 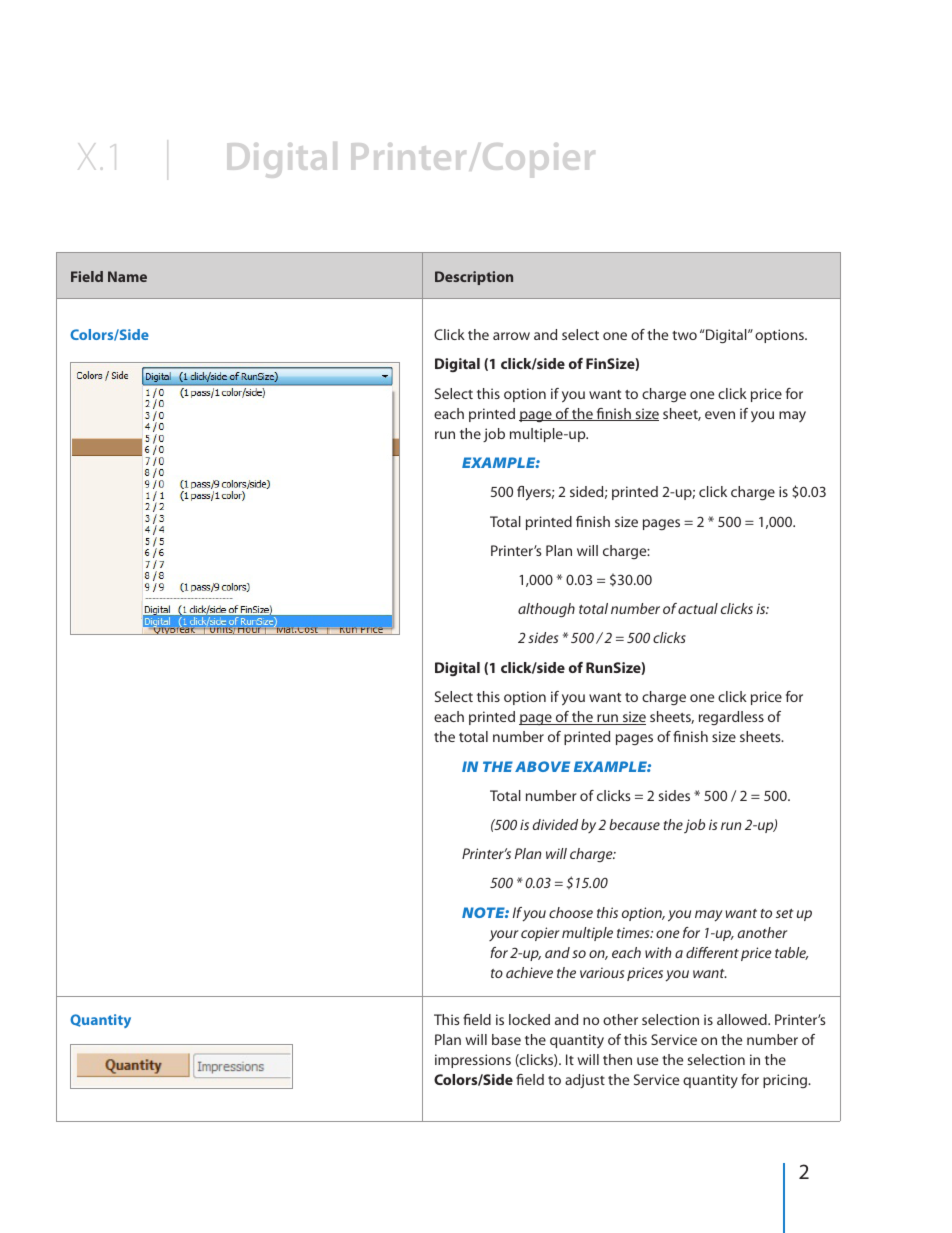 I want to click on divided, so click(x=555, y=824).
